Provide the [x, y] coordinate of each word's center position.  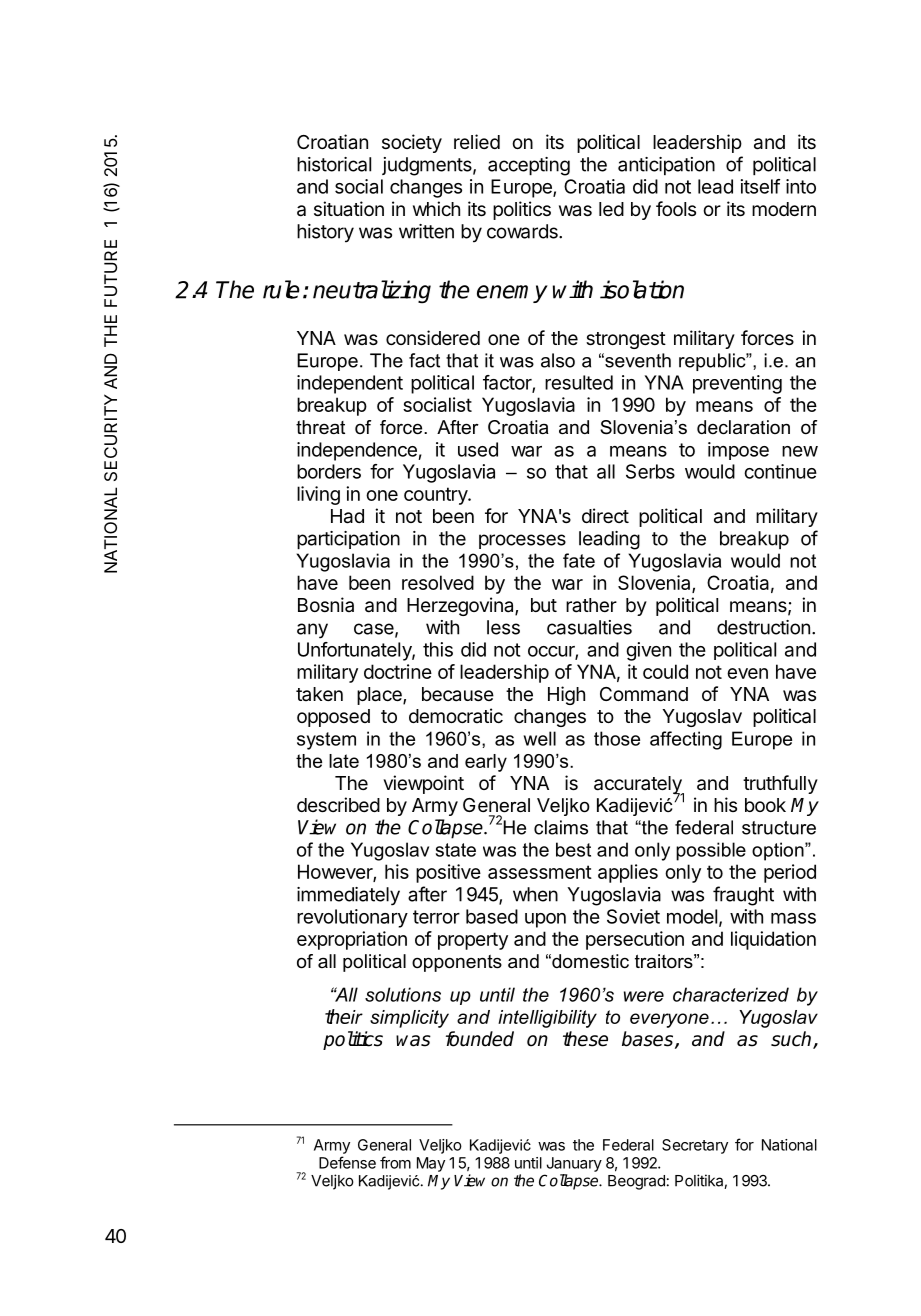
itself [760, 186]
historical [334, 164]
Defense [347, 1162]
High [566, 695]
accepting [529, 166]
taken [319, 694]
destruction [763, 627]
